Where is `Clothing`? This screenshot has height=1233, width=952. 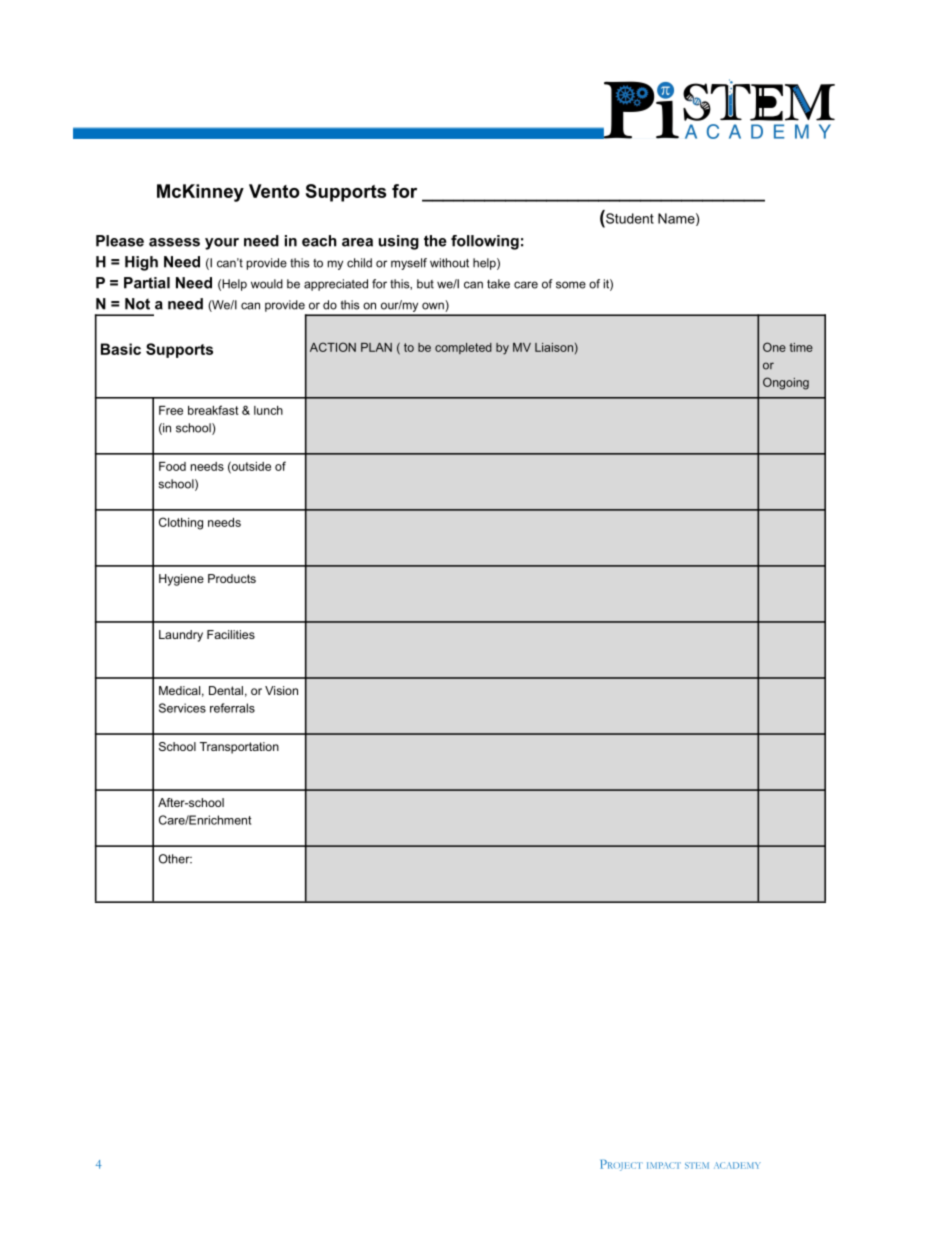
Clothing is located at coordinates (181, 523).
